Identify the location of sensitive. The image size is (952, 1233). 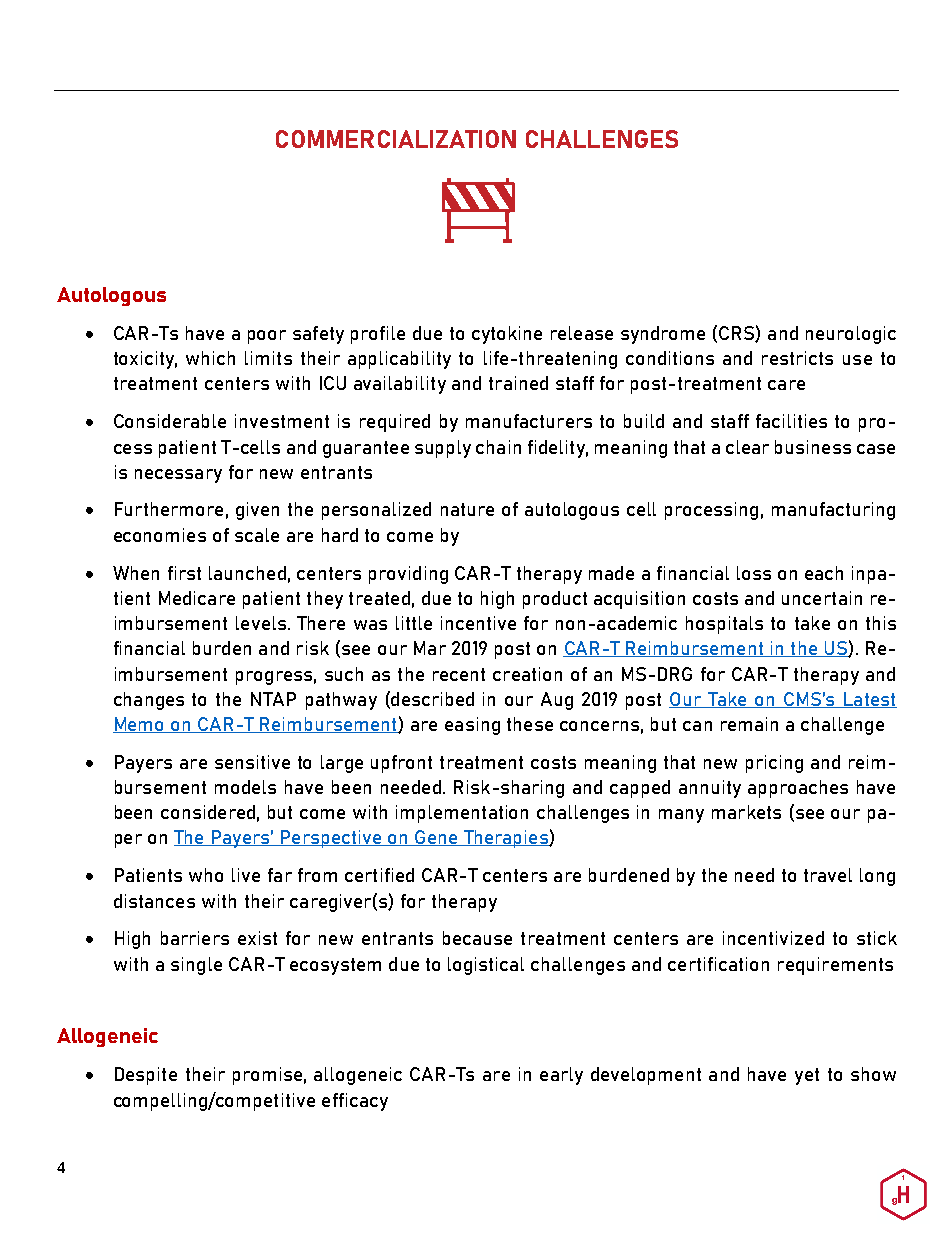
(252, 762).
